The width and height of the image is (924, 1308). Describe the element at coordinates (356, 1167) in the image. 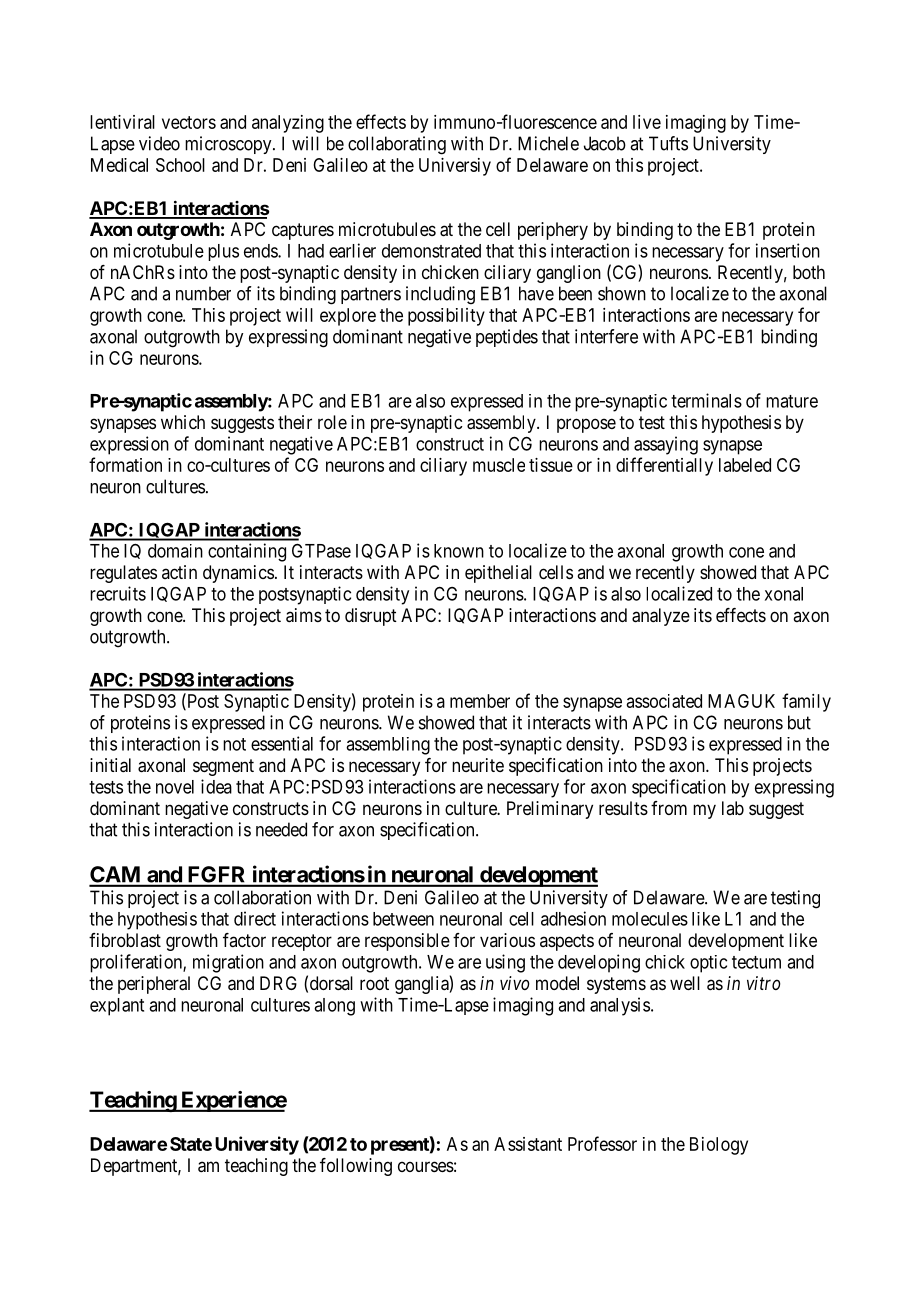

I see `following` at that location.
